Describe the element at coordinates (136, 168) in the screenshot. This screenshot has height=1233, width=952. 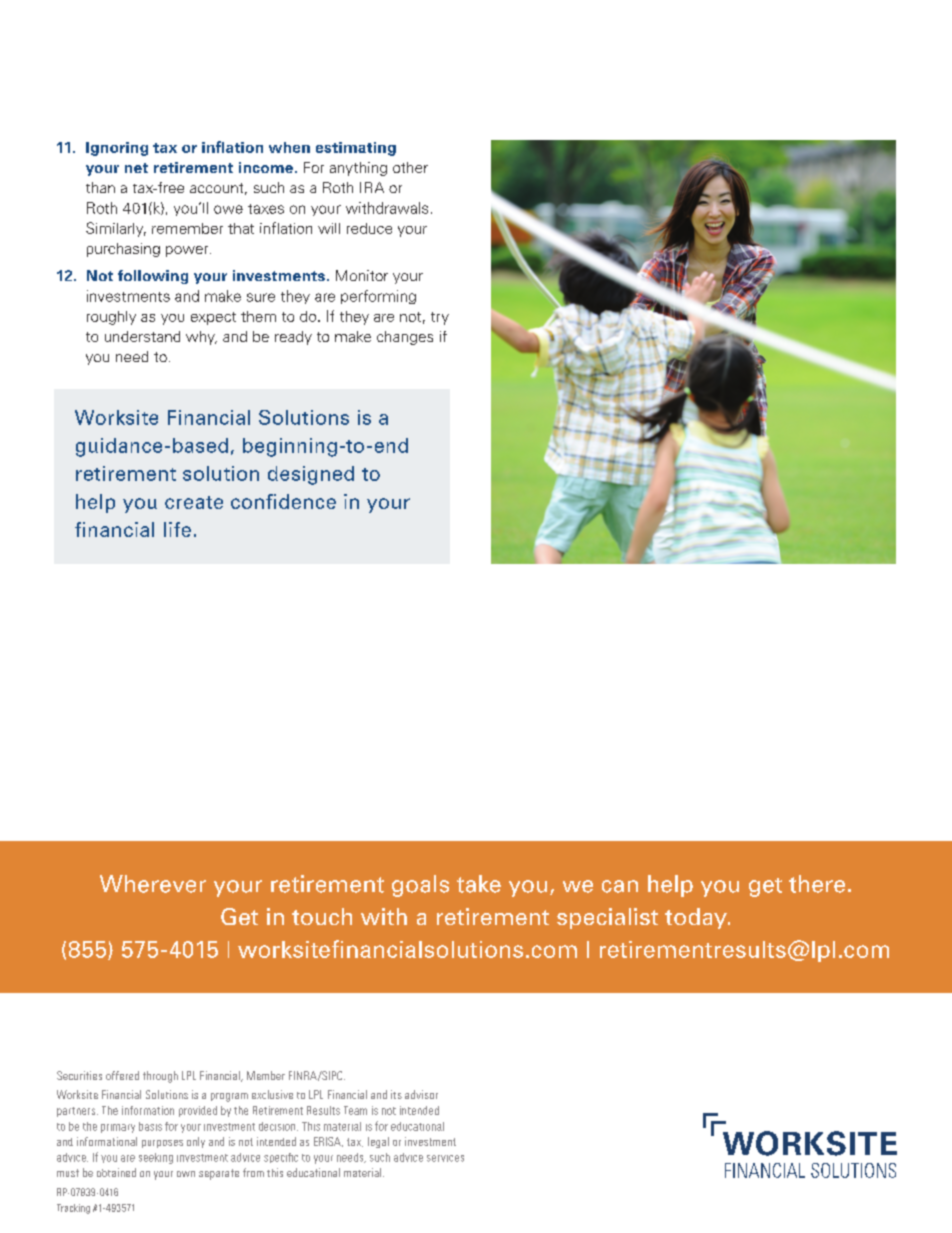
I see `net` at that location.
